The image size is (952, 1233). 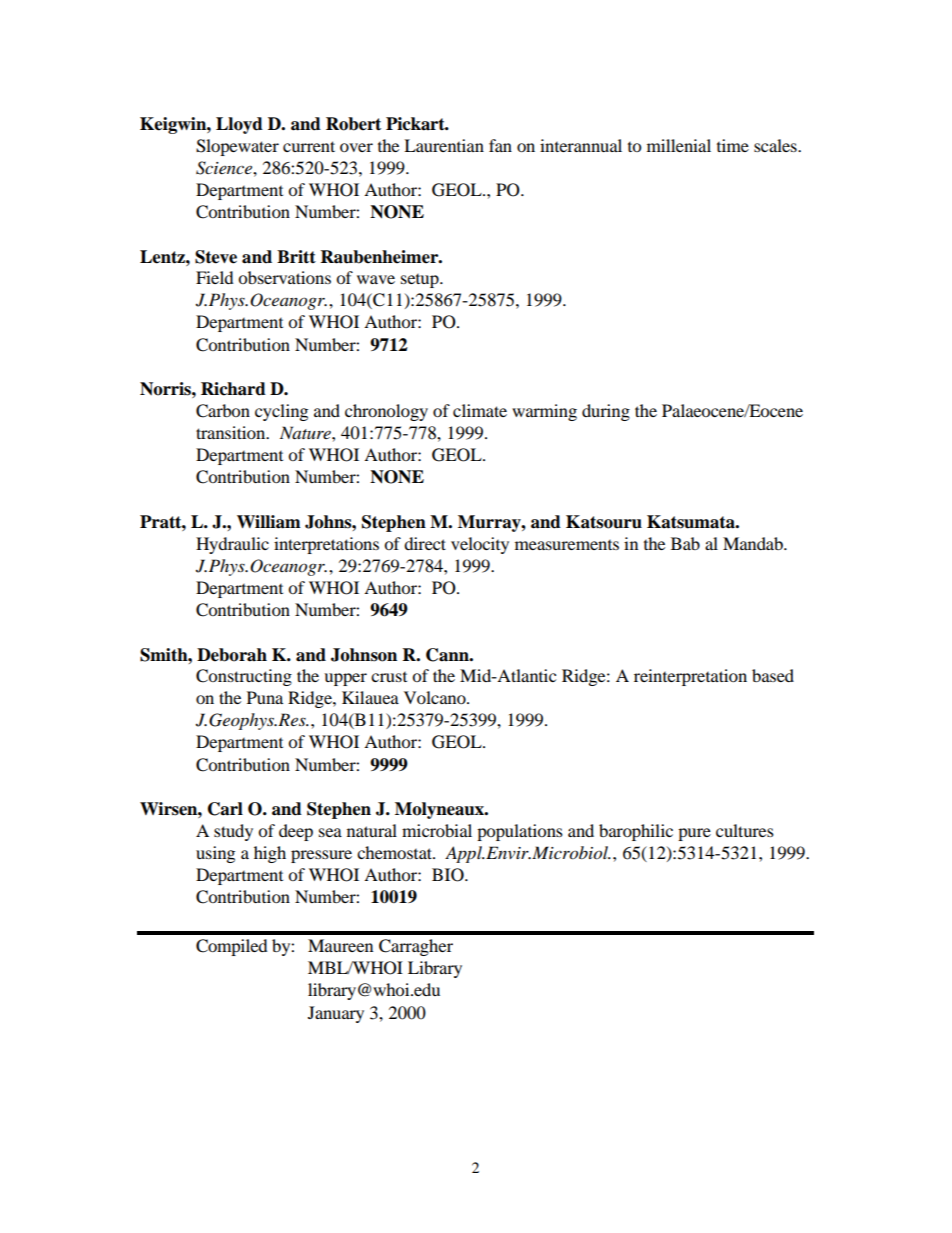 I want to click on Carl, so click(x=225, y=809).
